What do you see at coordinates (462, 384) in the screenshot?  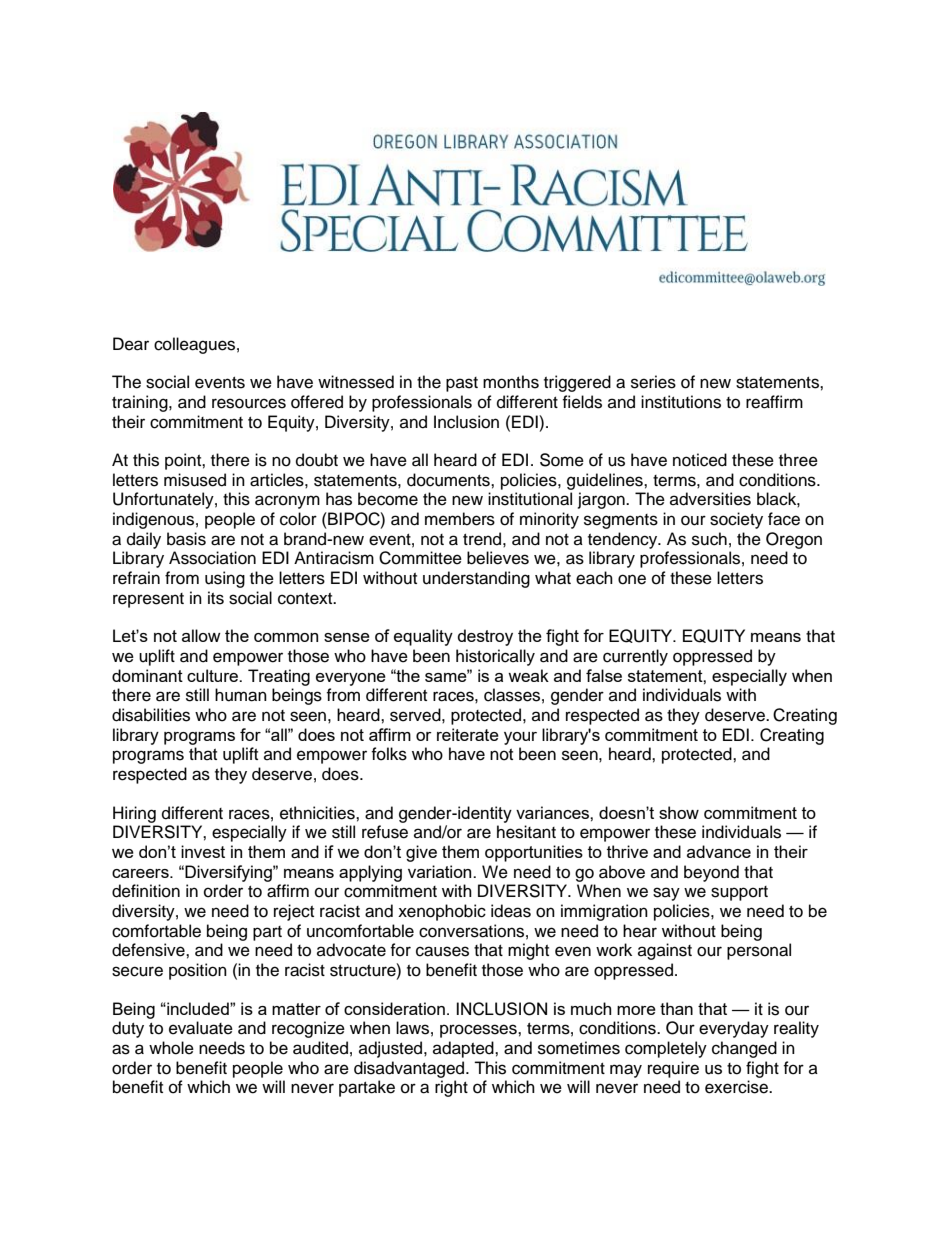 I see `past` at bounding box center [462, 384].
